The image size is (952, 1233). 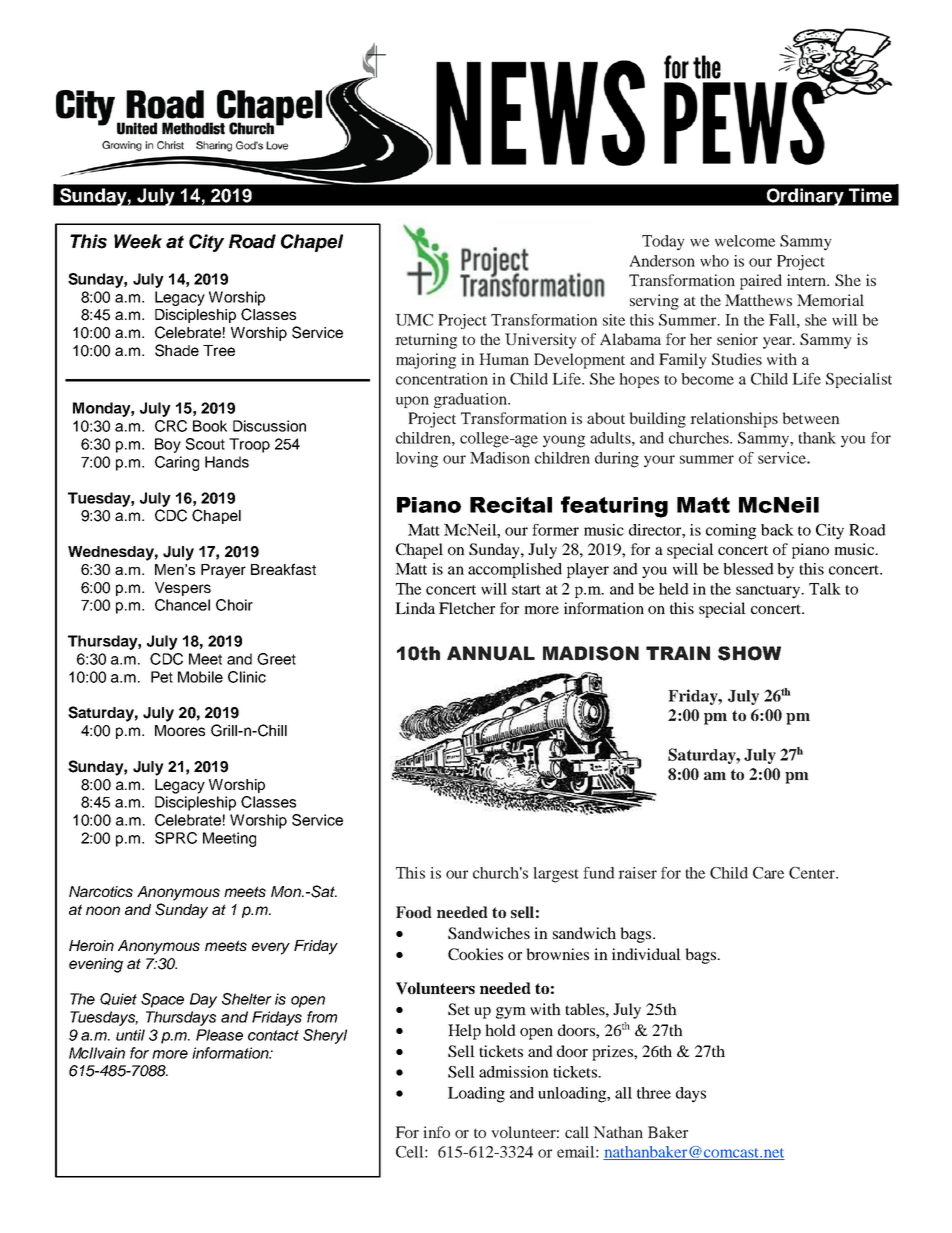 What do you see at coordinates (177, 350) in the image?
I see `Shade` at bounding box center [177, 350].
